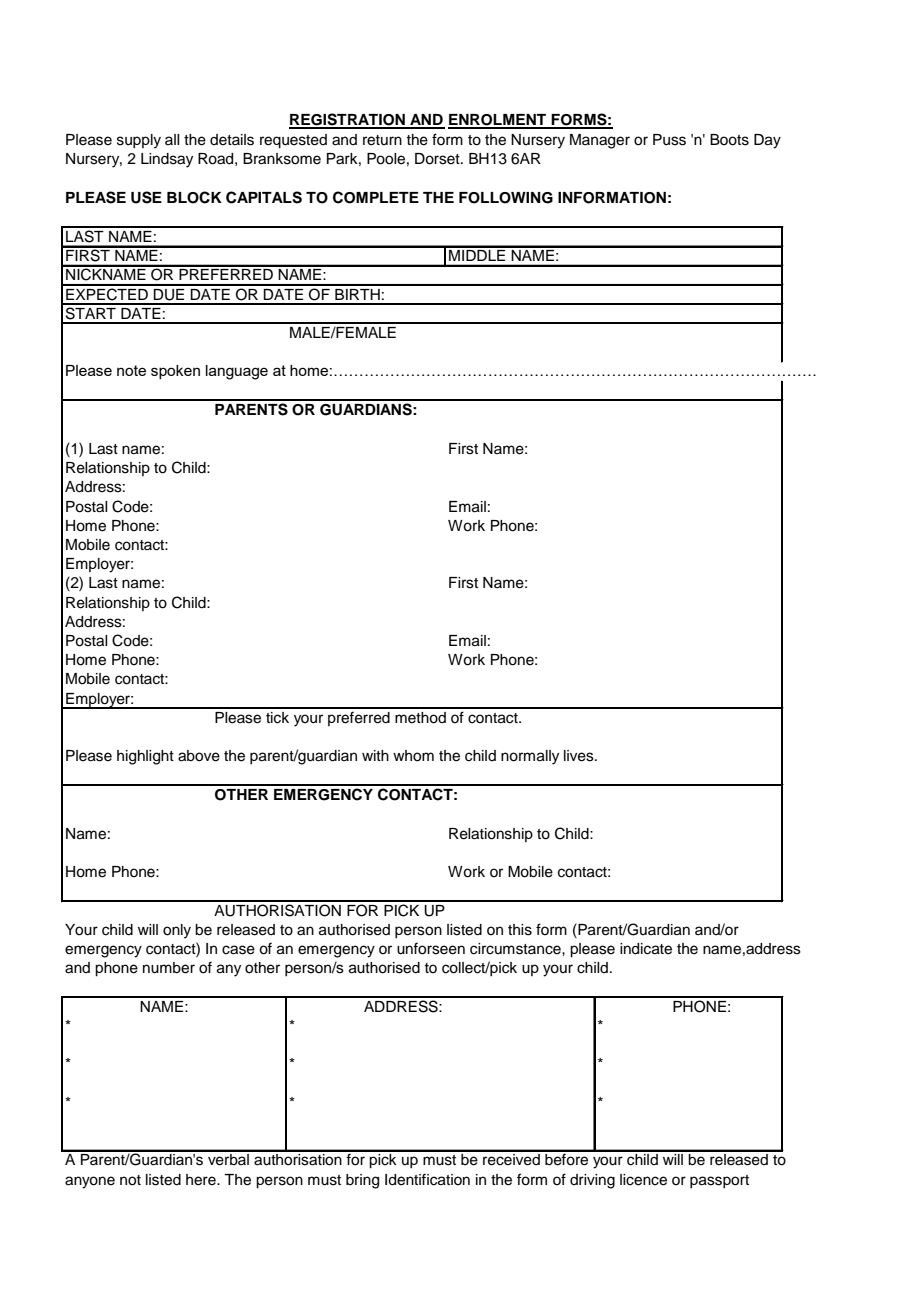 The height and width of the screenshot is (1308, 924). I want to click on Dorset, so click(438, 159).
